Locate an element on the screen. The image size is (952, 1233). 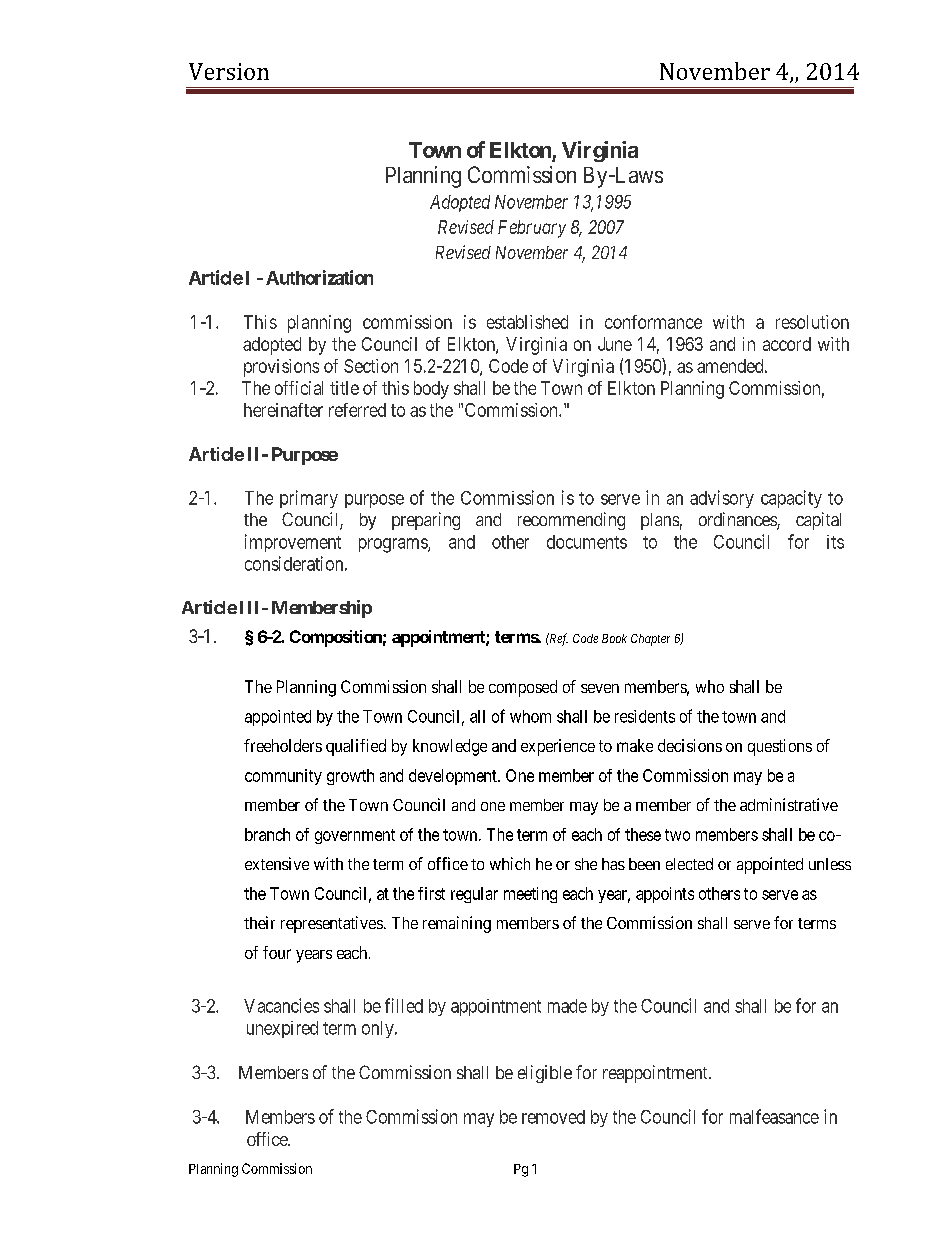
unexpired is located at coordinates (282, 1029).
